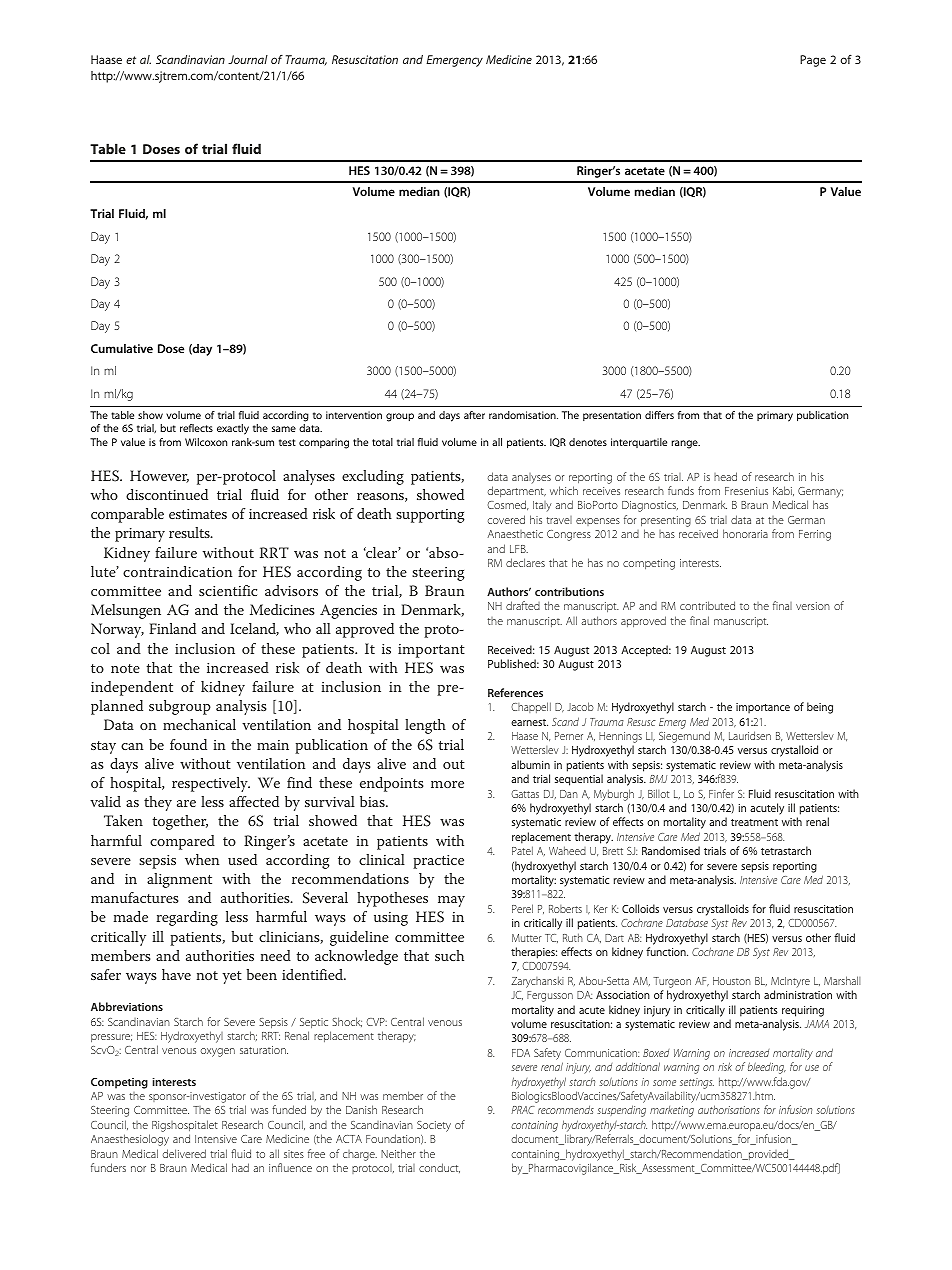 This screenshot has width=952, height=1270. Describe the element at coordinates (813, 61) in the screenshot. I see `Page` at that location.
